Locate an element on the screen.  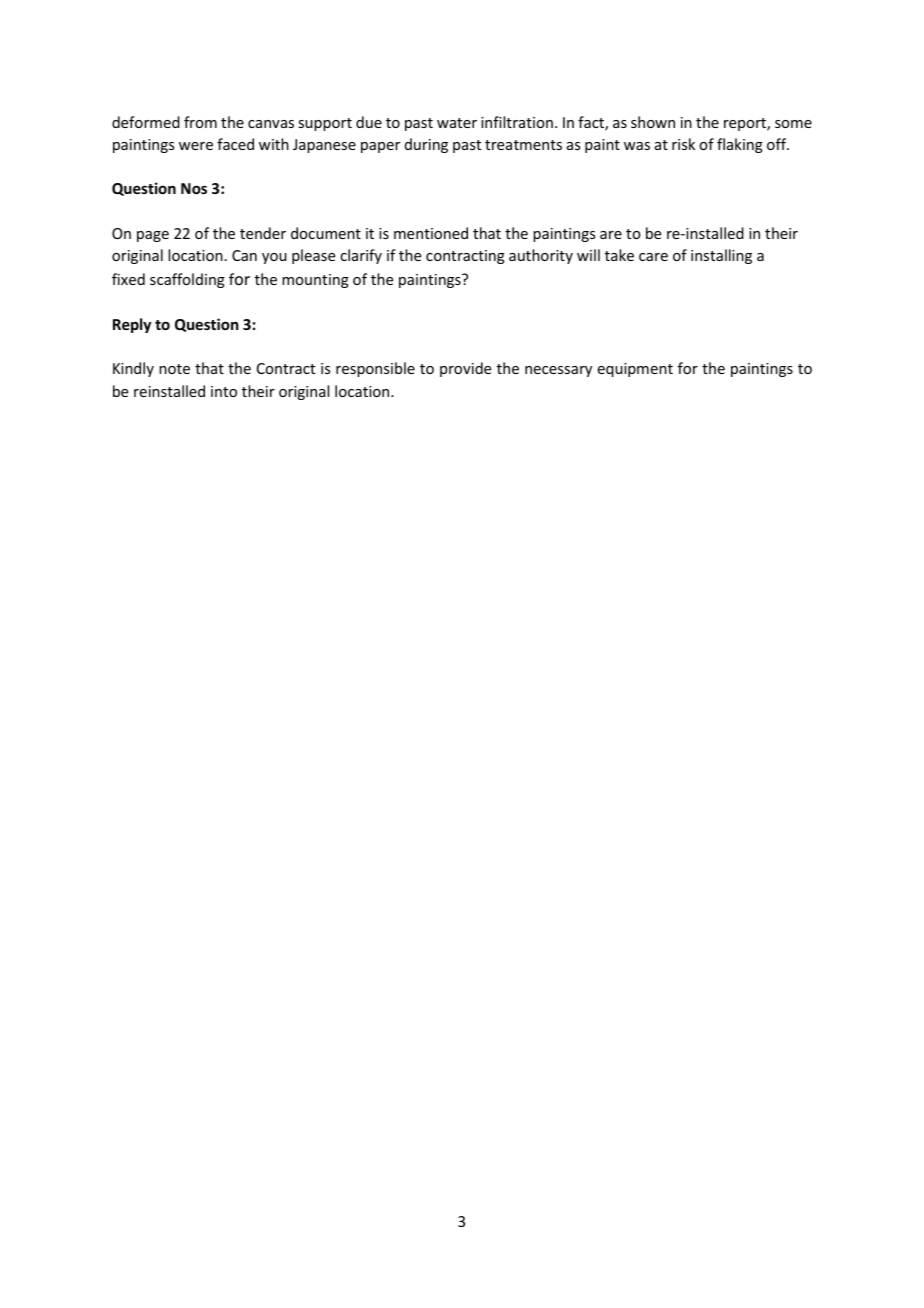
equipment is located at coordinates (635, 370).
